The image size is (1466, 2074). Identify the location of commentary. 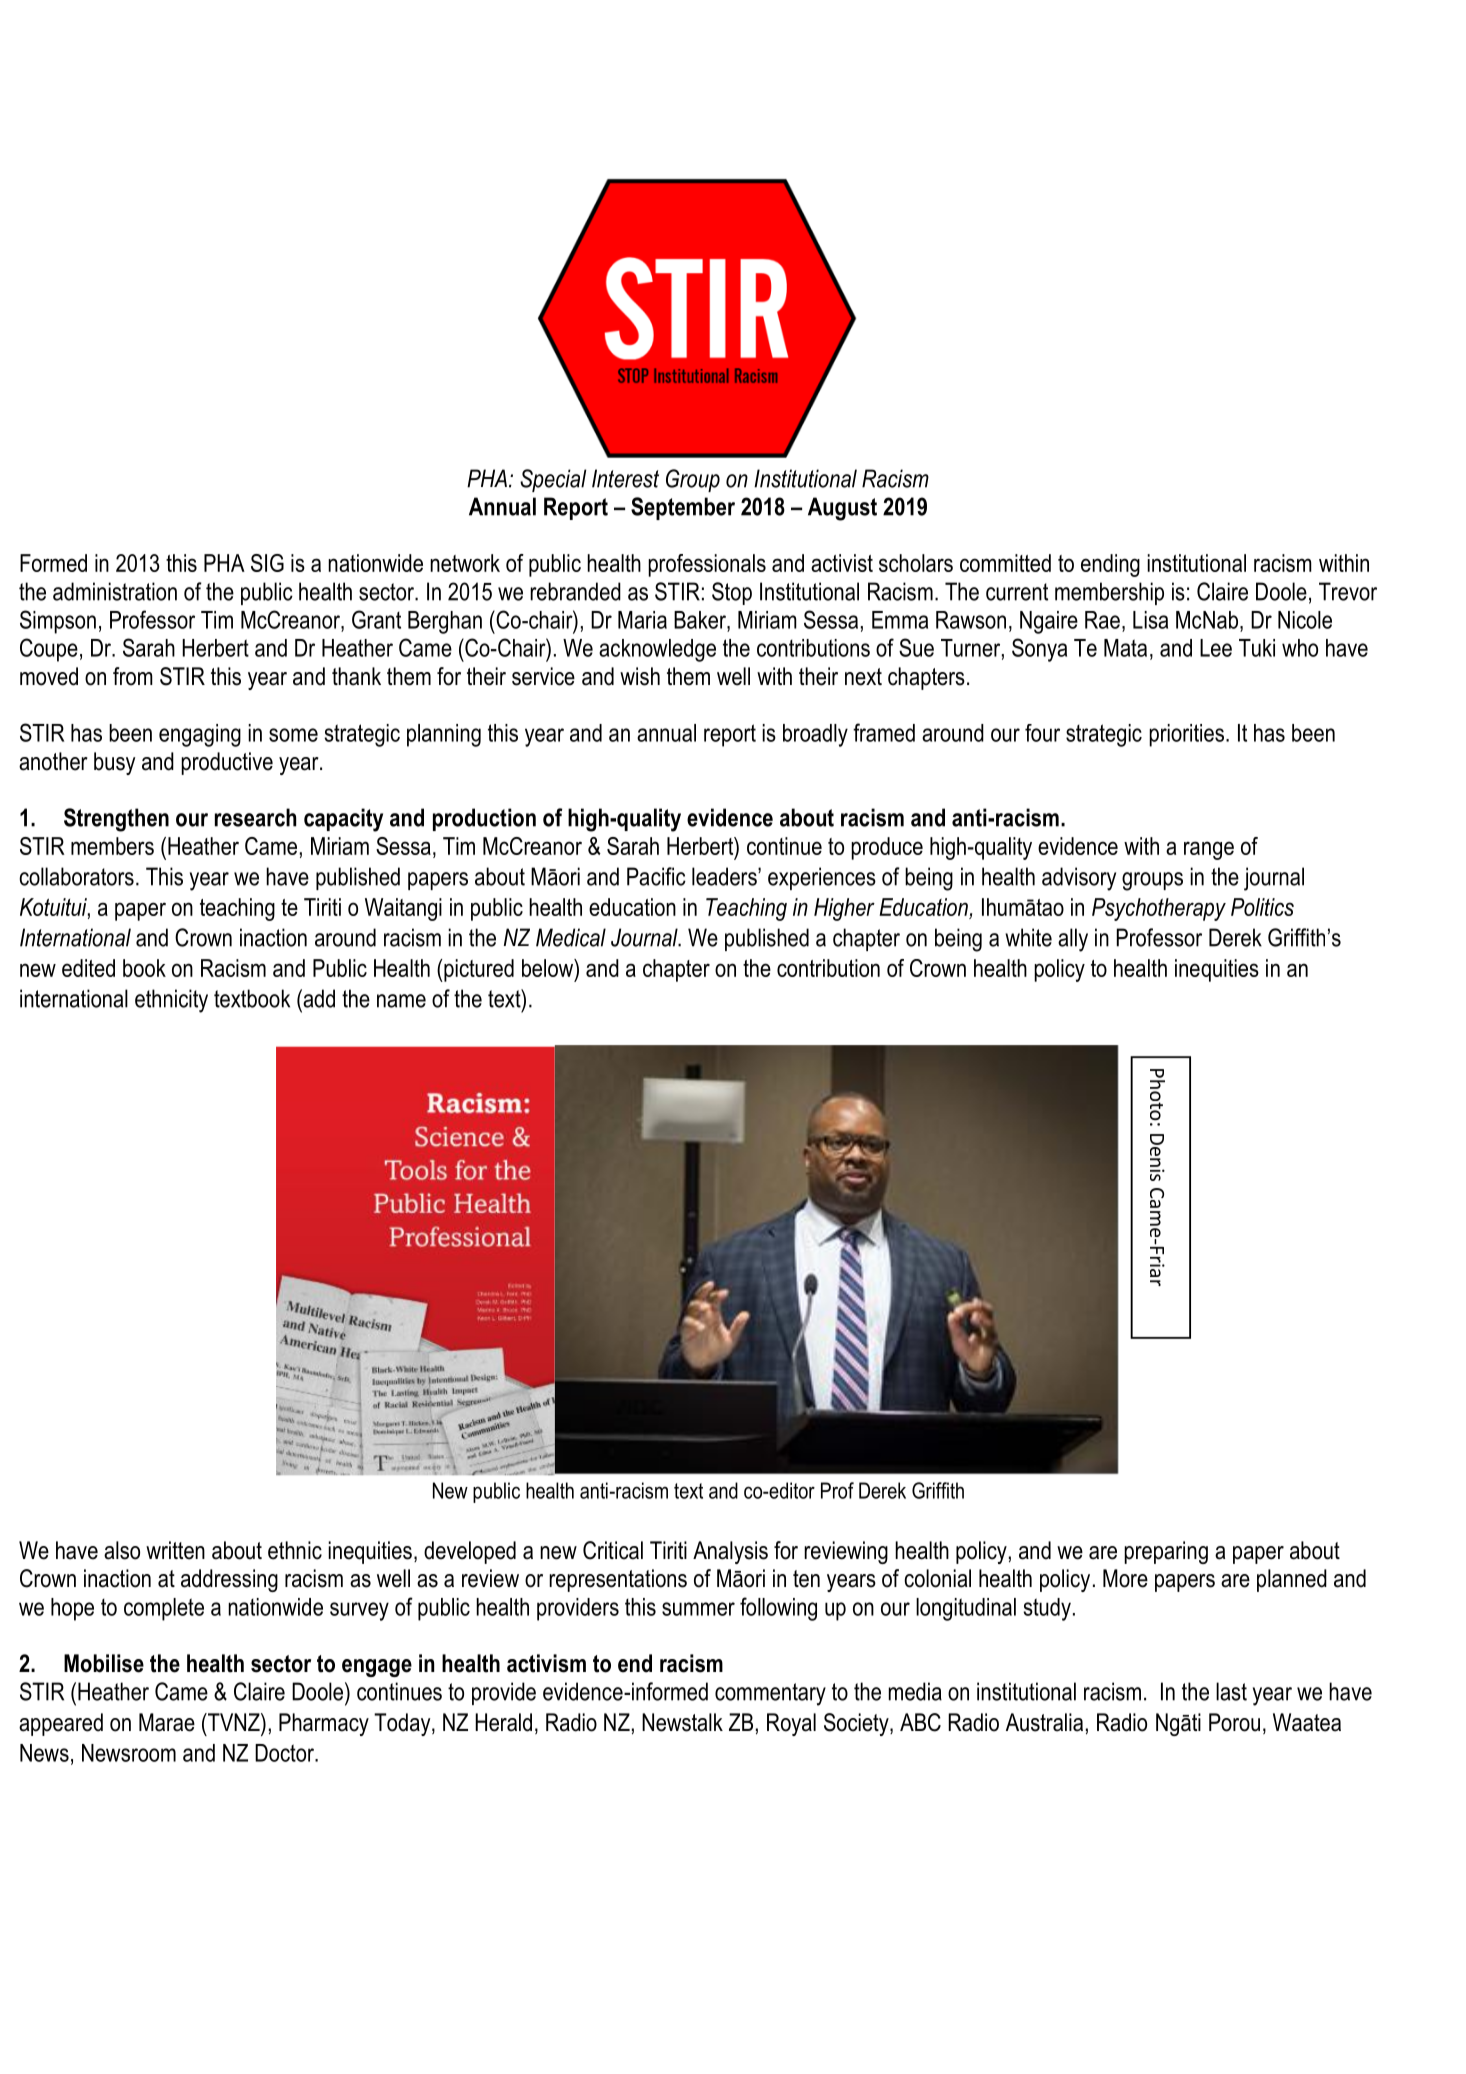
(770, 1694).
